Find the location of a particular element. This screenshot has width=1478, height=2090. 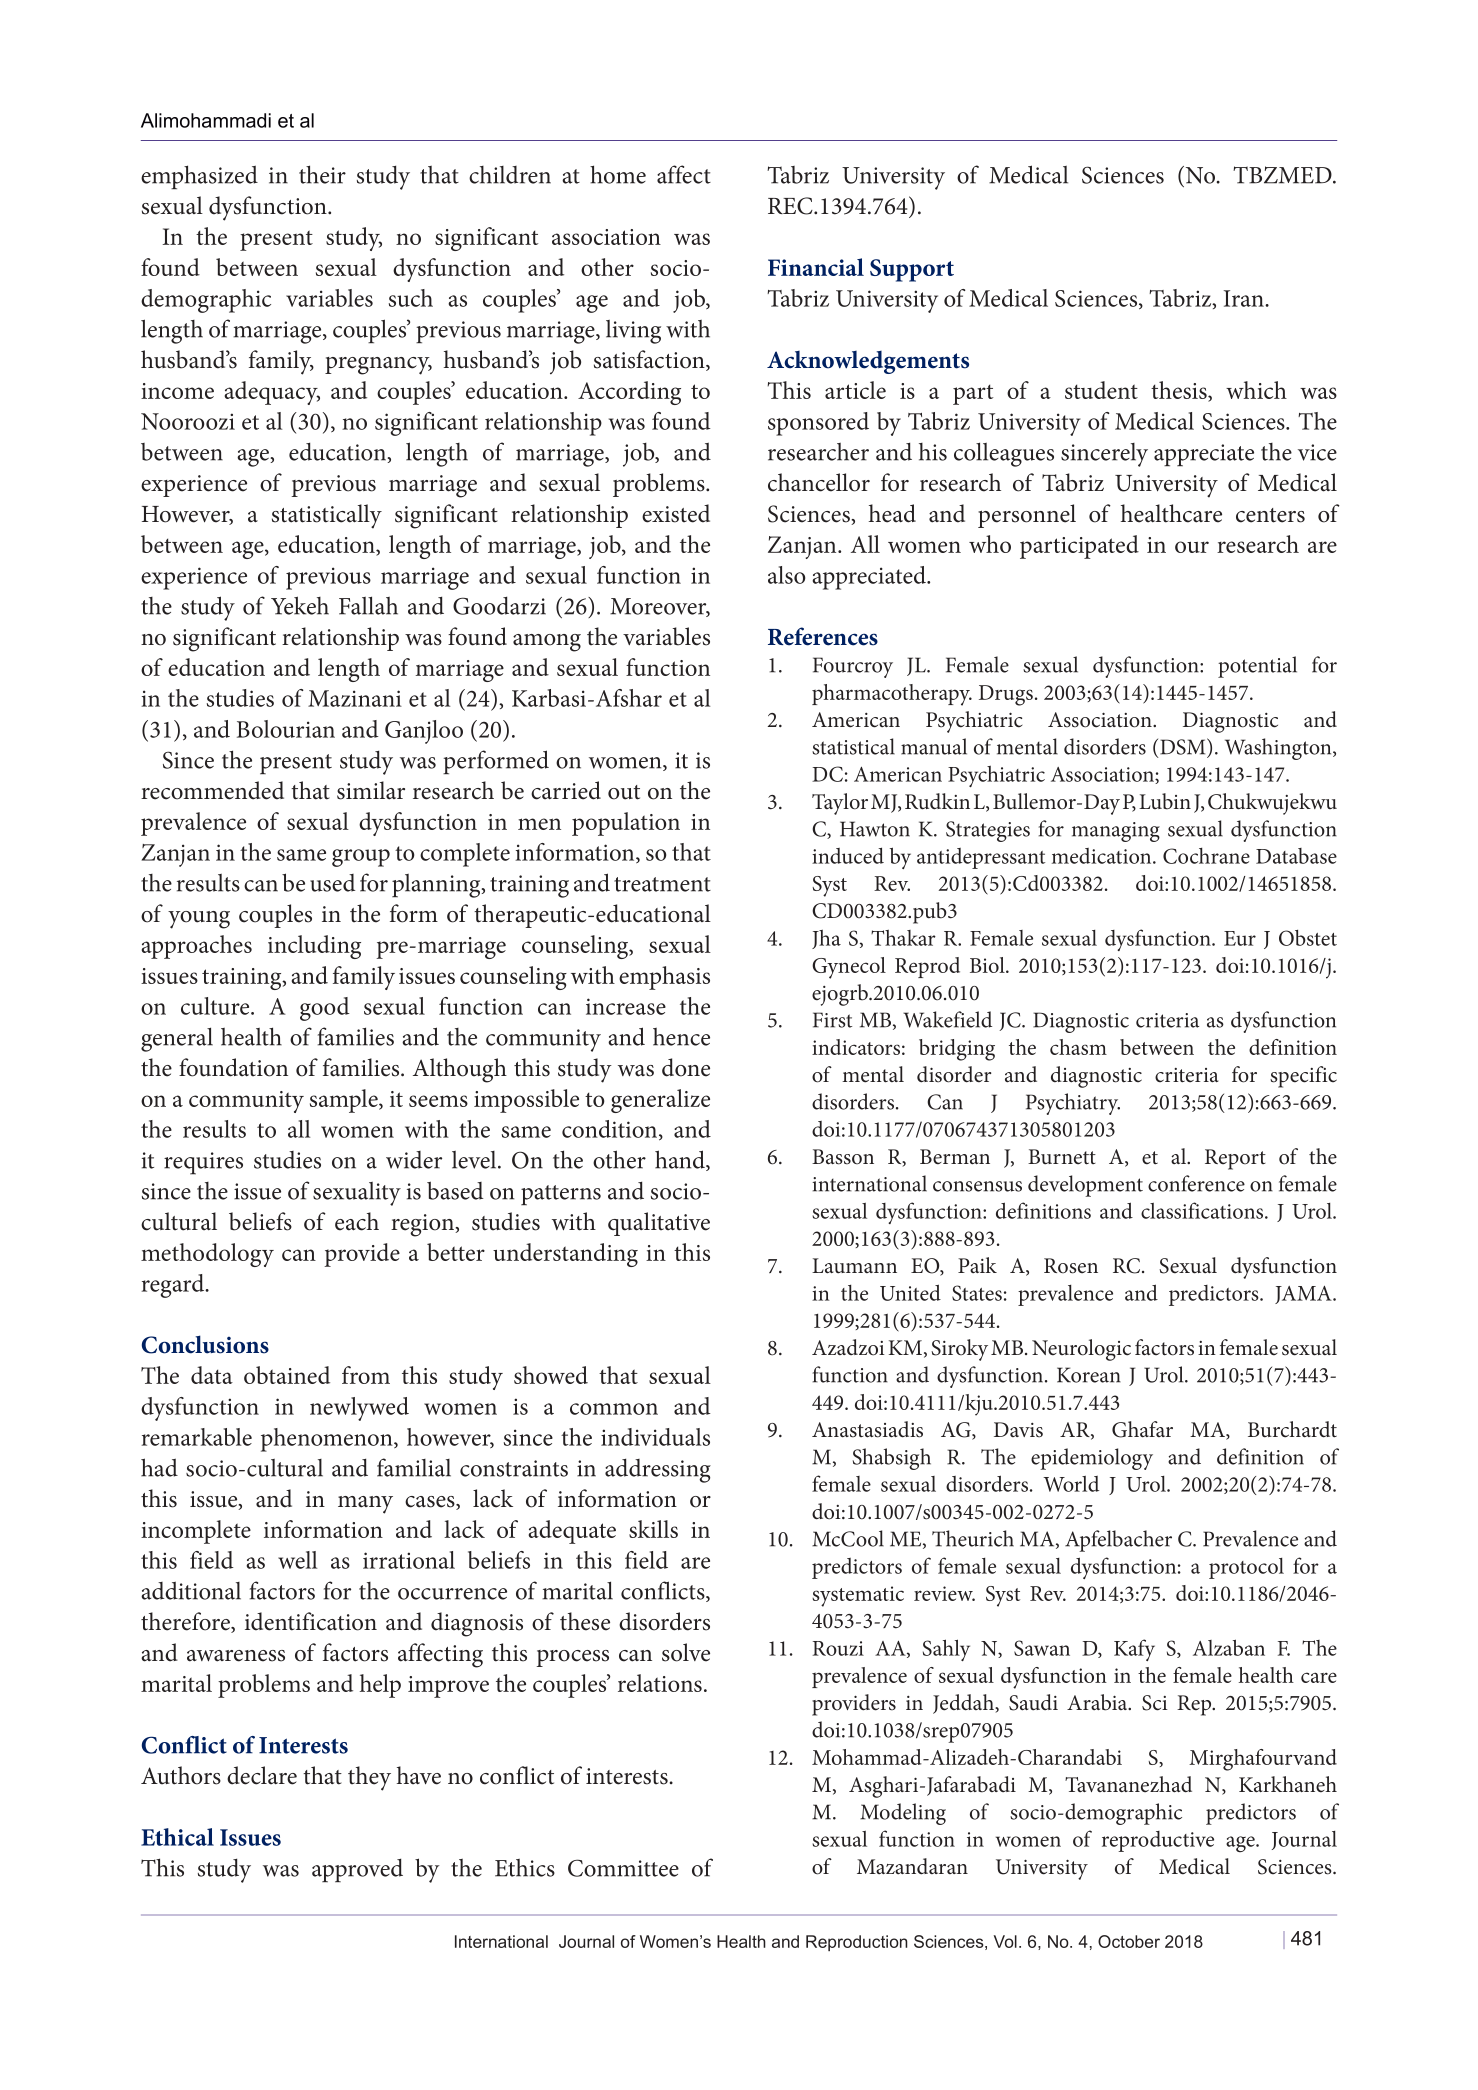

Financial is located at coordinates (816, 267).
